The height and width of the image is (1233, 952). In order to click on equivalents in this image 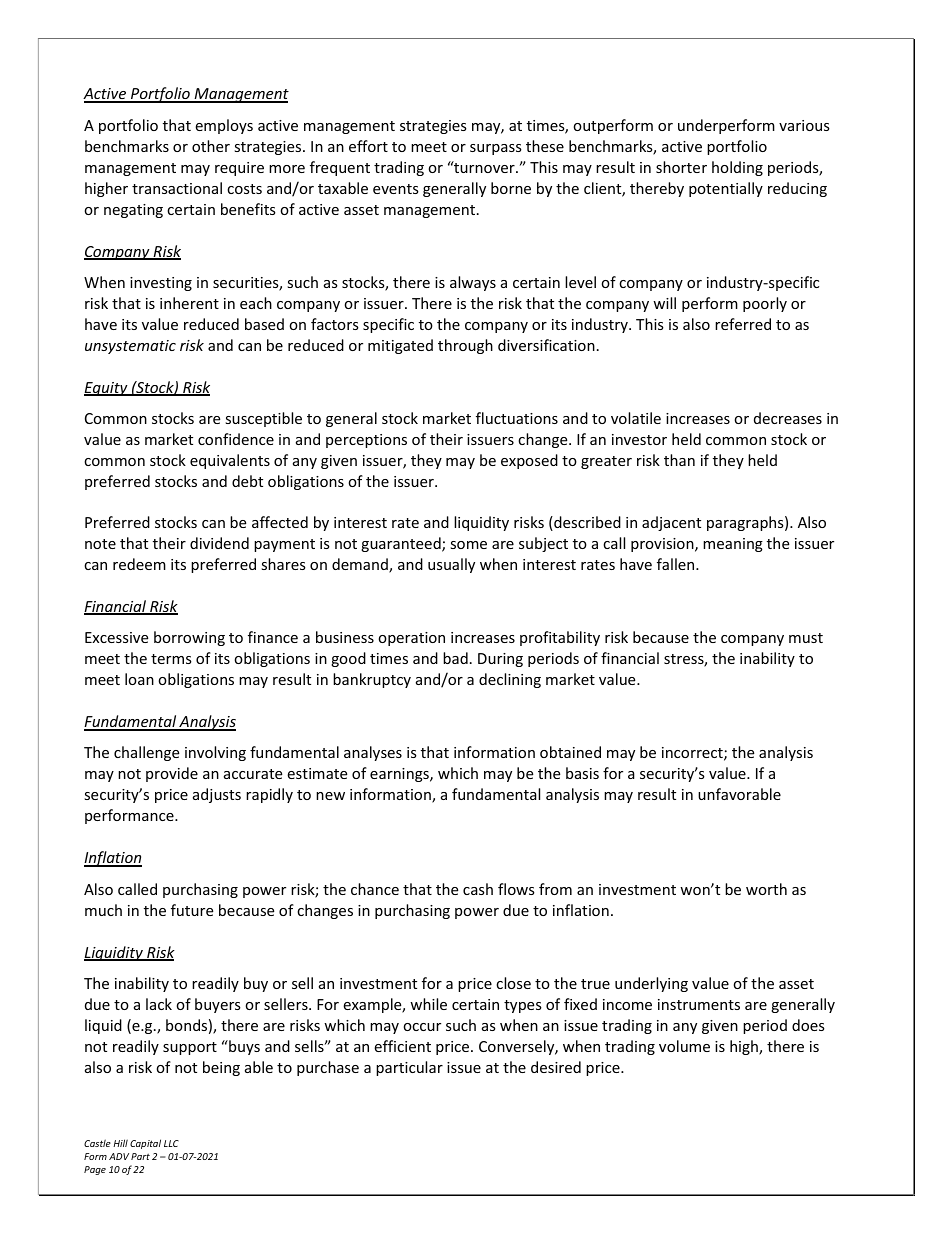, I will do `click(230, 461)`.
